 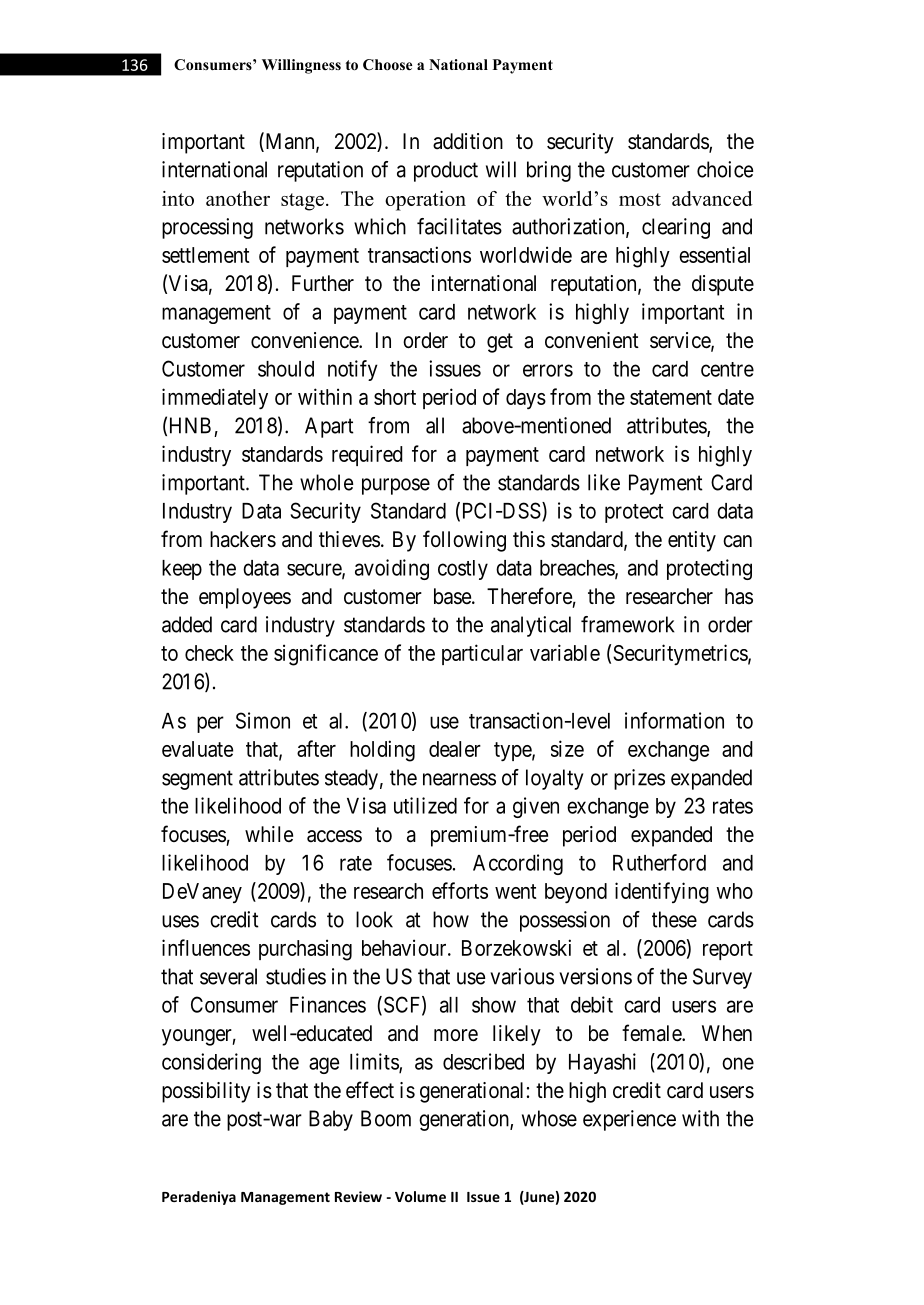 I want to click on addition, so click(x=468, y=141).
